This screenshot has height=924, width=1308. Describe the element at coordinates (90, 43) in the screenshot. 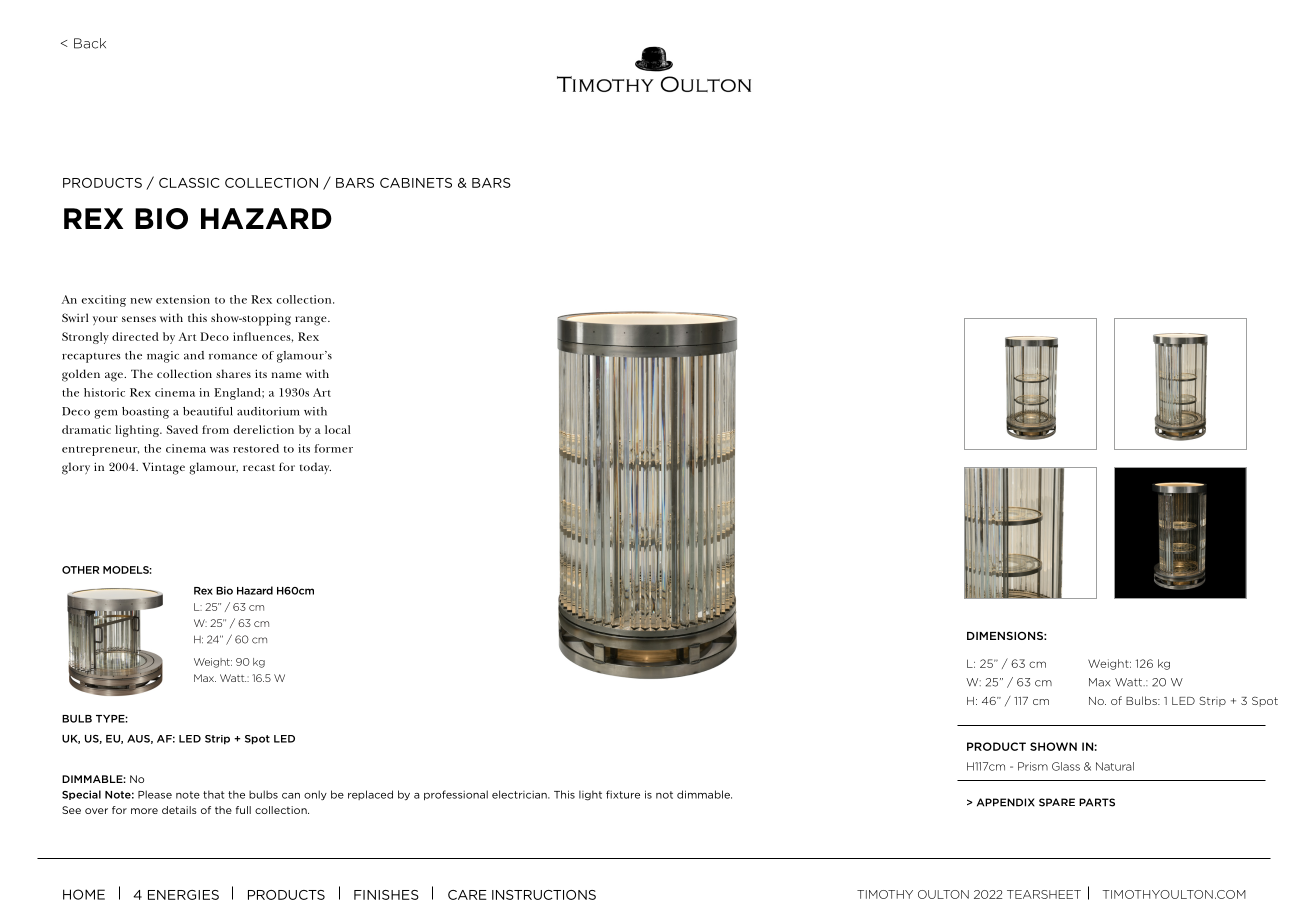

I see `Back` at that location.
